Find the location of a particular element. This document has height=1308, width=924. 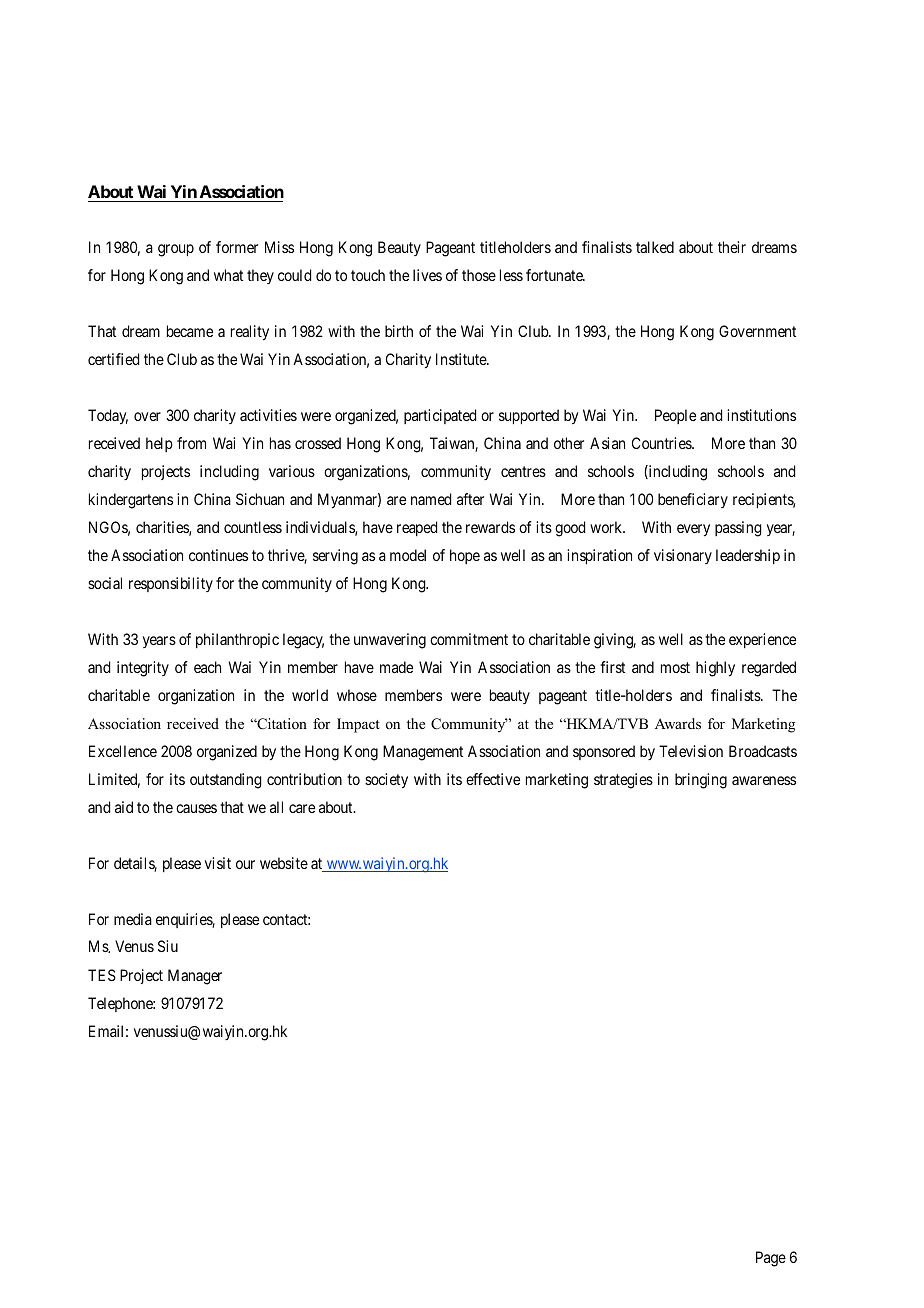

experience is located at coordinates (762, 640).
